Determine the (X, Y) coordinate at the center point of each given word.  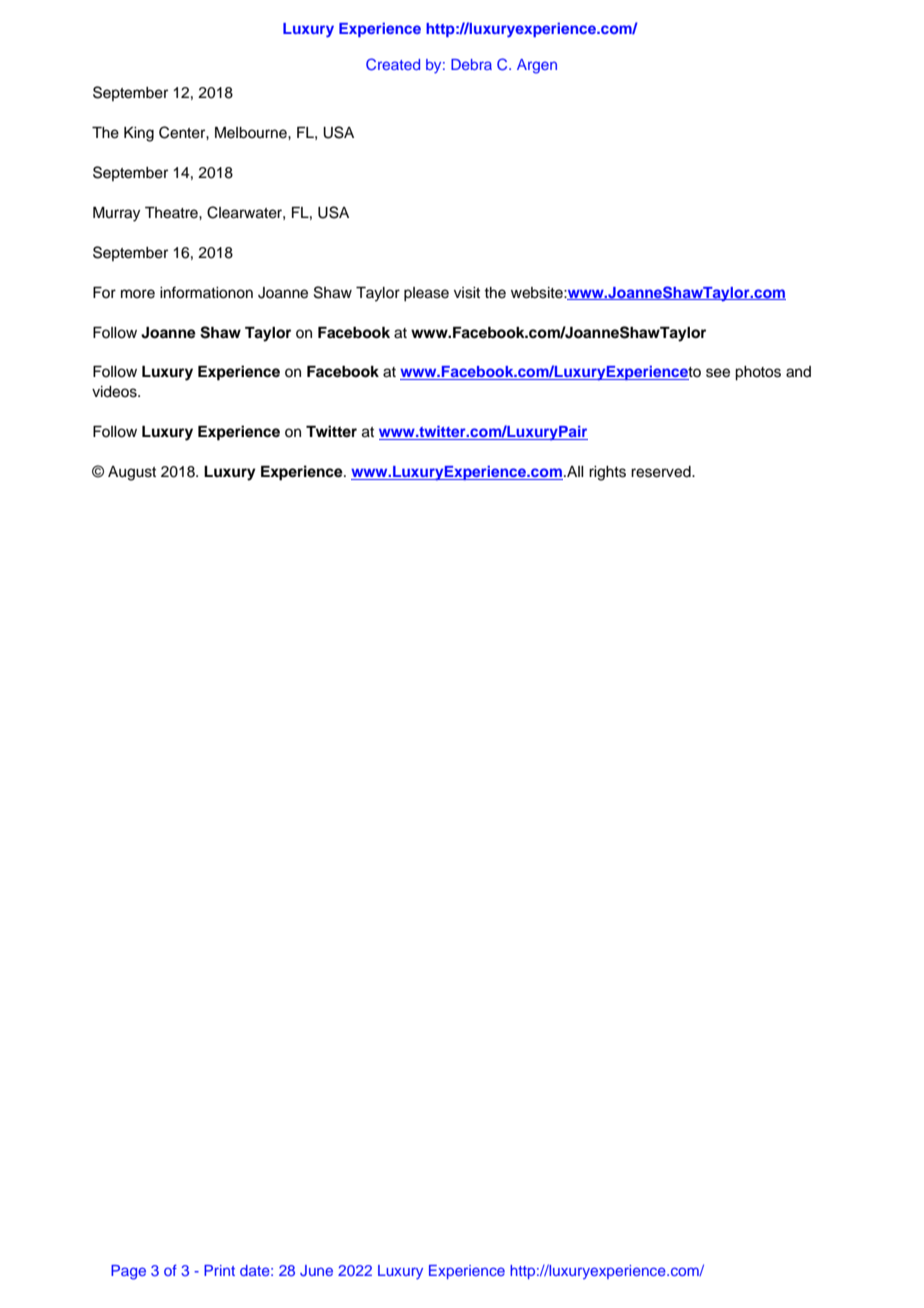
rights (607, 473)
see (718, 373)
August (132, 473)
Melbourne (252, 133)
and (798, 372)
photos (758, 373)
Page (128, 1272)
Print (219, 1270)
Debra (471, 64)
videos (115, 392)
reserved (662, 472)
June (316, 1271)
